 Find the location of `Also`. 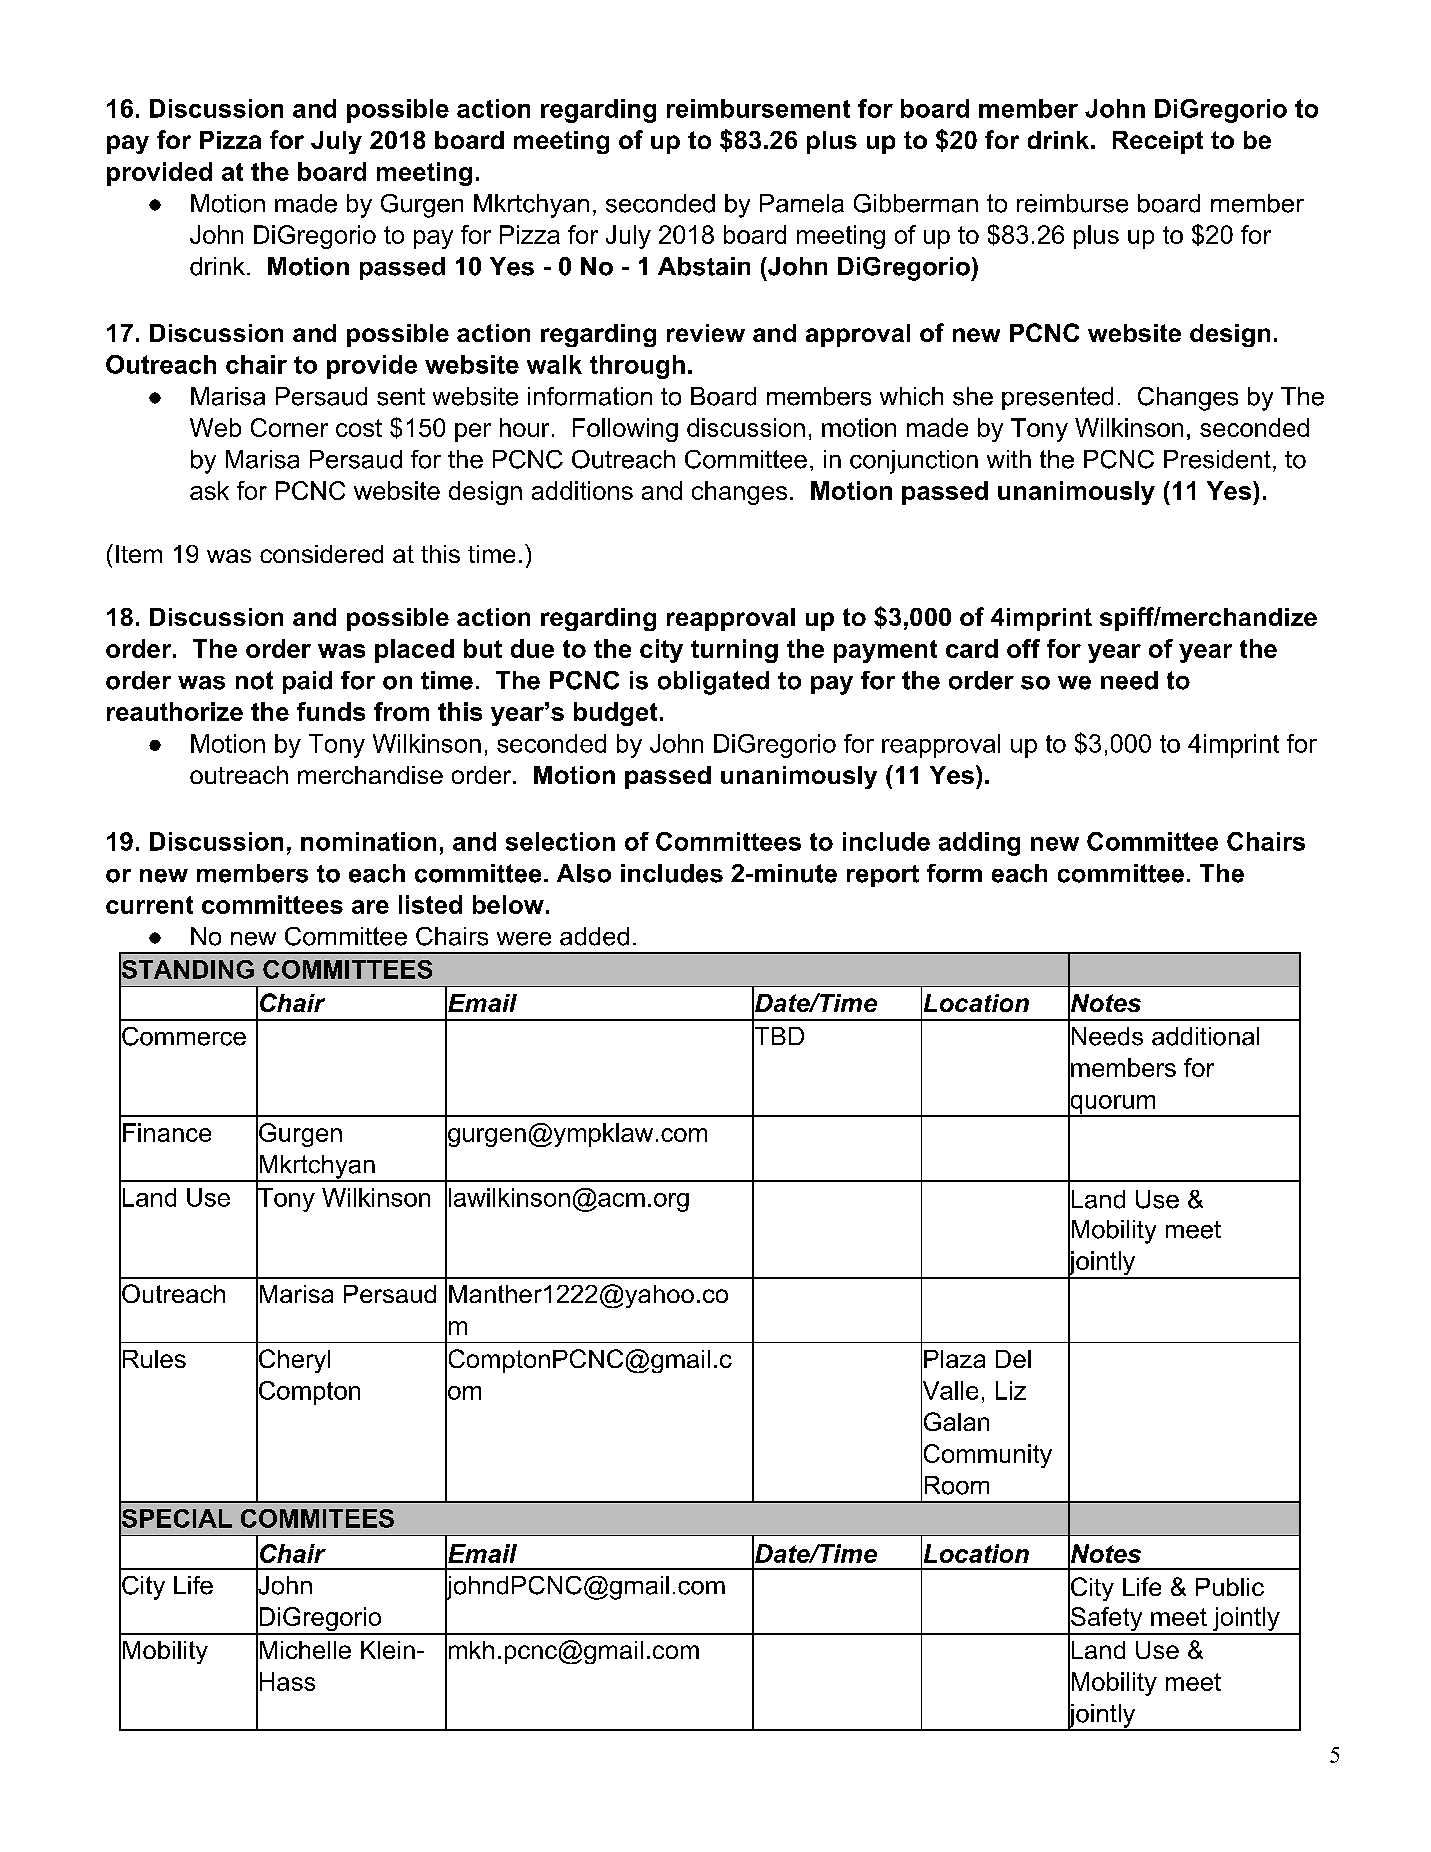

Also is located at coordinates (584, 873).
